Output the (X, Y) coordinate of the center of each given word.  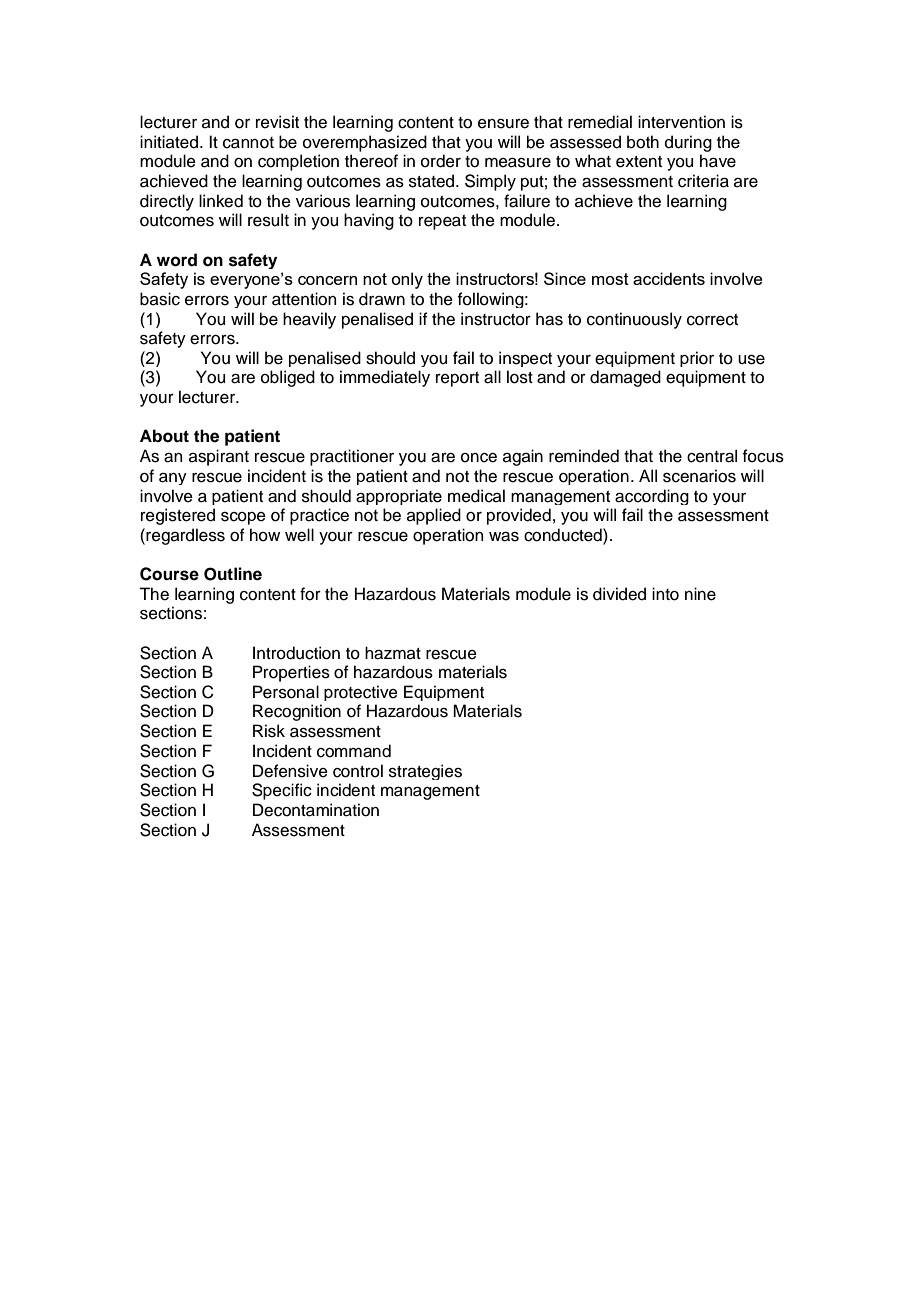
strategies (425, 772)
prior (697, 359)
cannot (248, 143)
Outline (233, 574)
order (441, 161)
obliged (288, 378)
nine (700, 594)
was (504, 537)
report (457, 379)
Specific (282, 791)
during (688, 143)
